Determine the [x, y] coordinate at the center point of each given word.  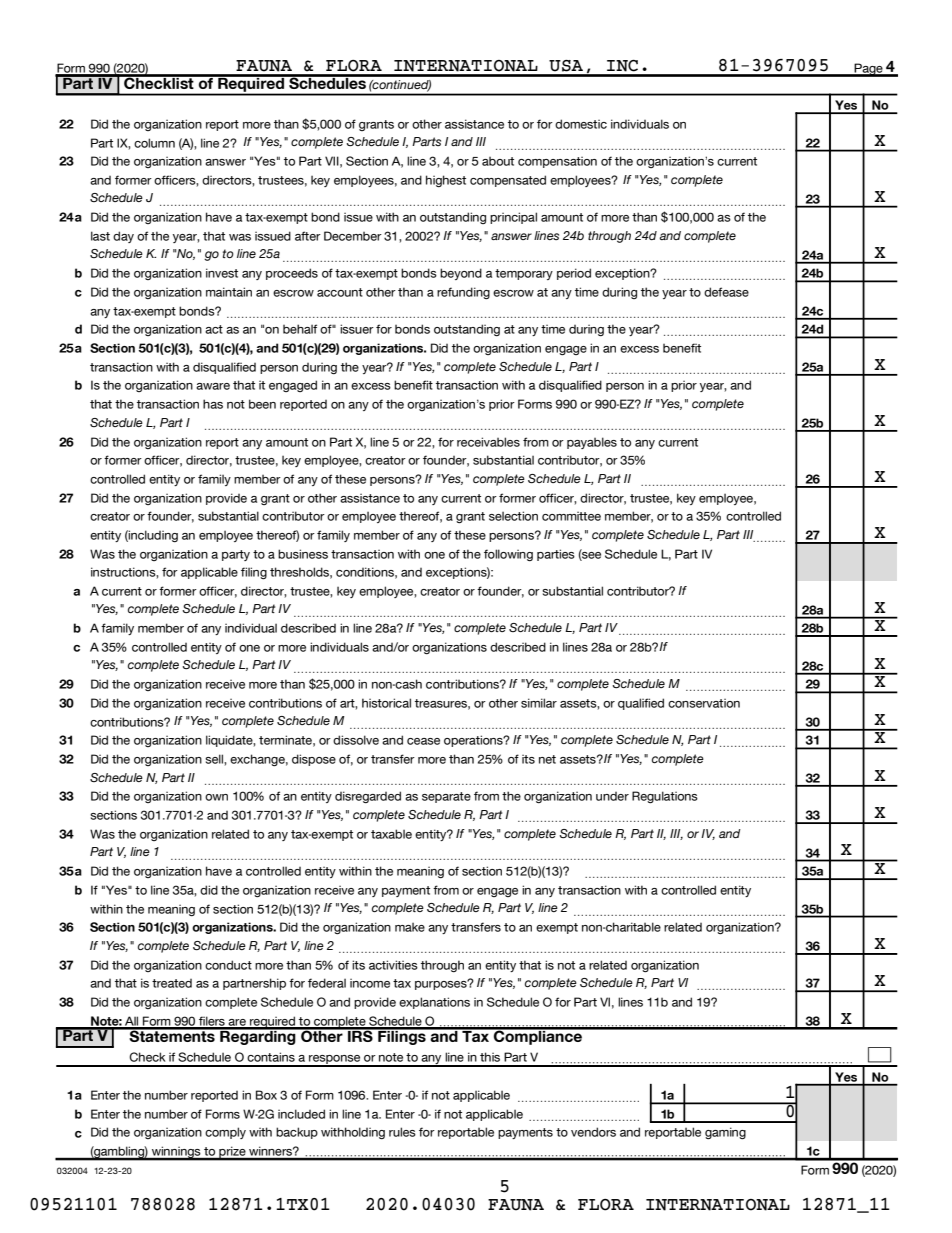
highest [446, 181]
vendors [593, 1132]
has [213, 404]
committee [571, 516]
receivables [488, 442]
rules [402, 1132]
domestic [581, 124]
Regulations [665, 797]
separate [446, 797]
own [216, 797]
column [154, 143]
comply [225, 1133]
